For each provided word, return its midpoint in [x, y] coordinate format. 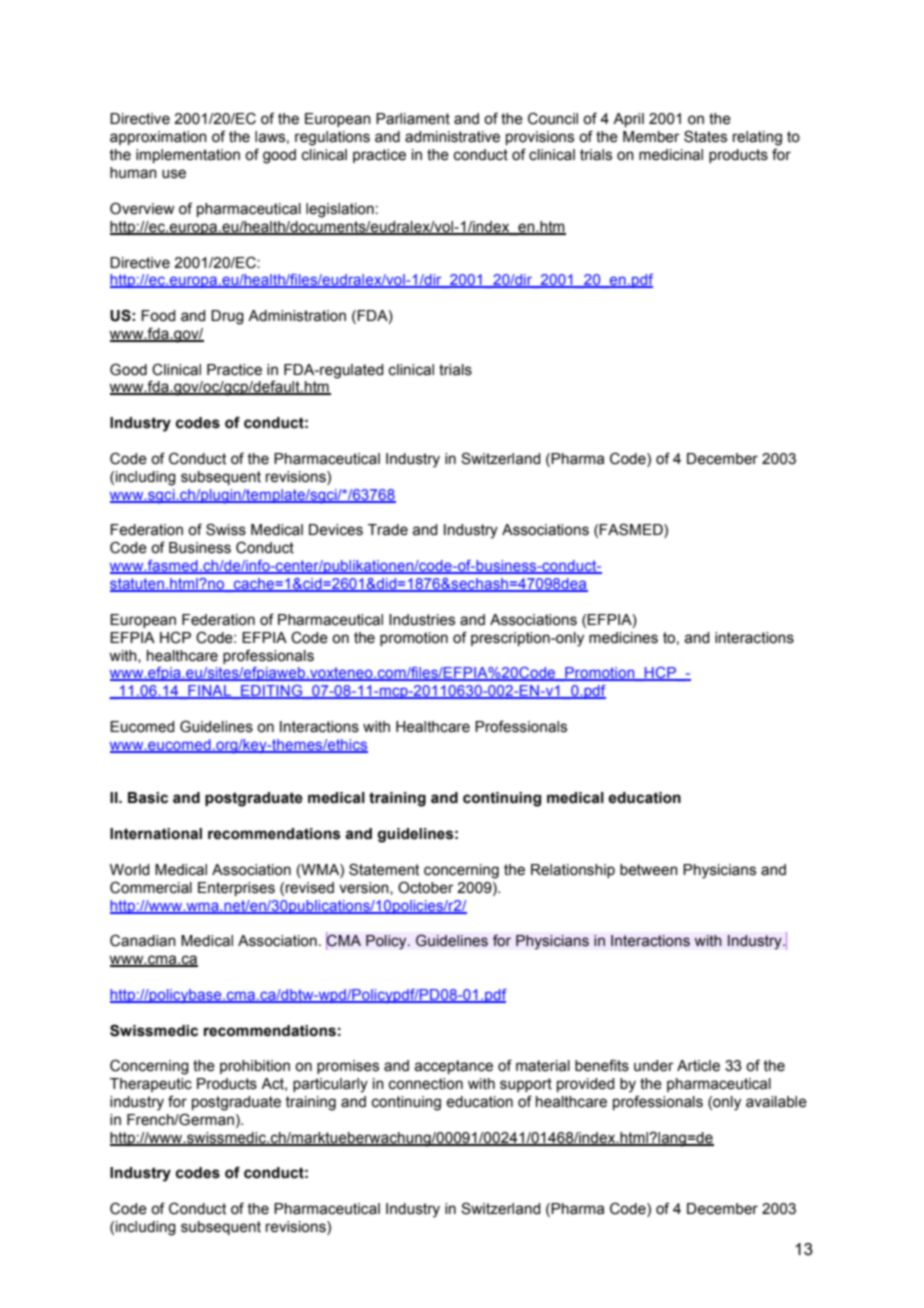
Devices [336, 530]
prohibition [255, 1067]
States [705, 136]
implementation [188, 156]
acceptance [453, 1067]
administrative [452, 137]
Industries [422, 620]
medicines [623, 638]
